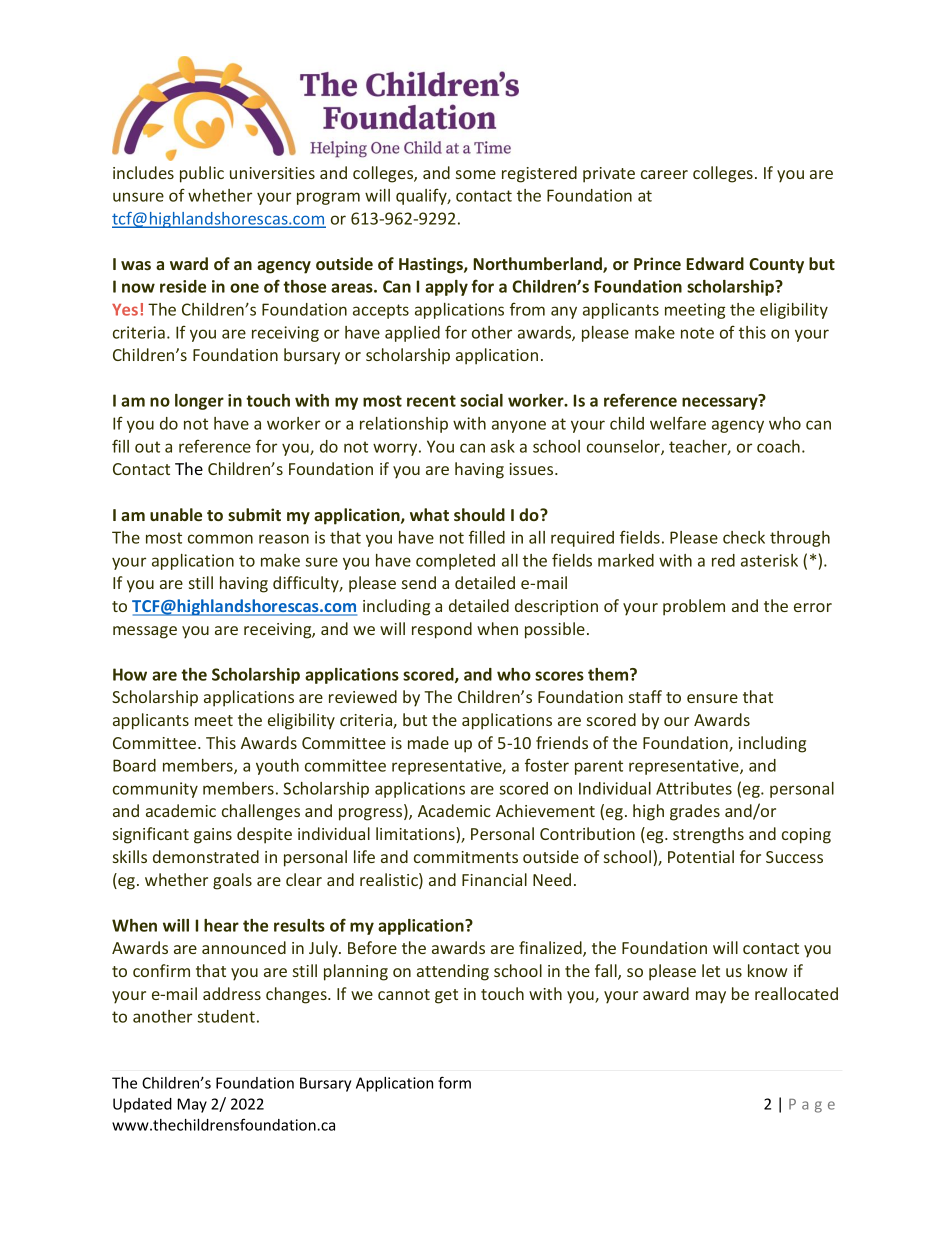 This screenshot has height=1233, width=952. I want to click on Updated, so click(142, 1105).
